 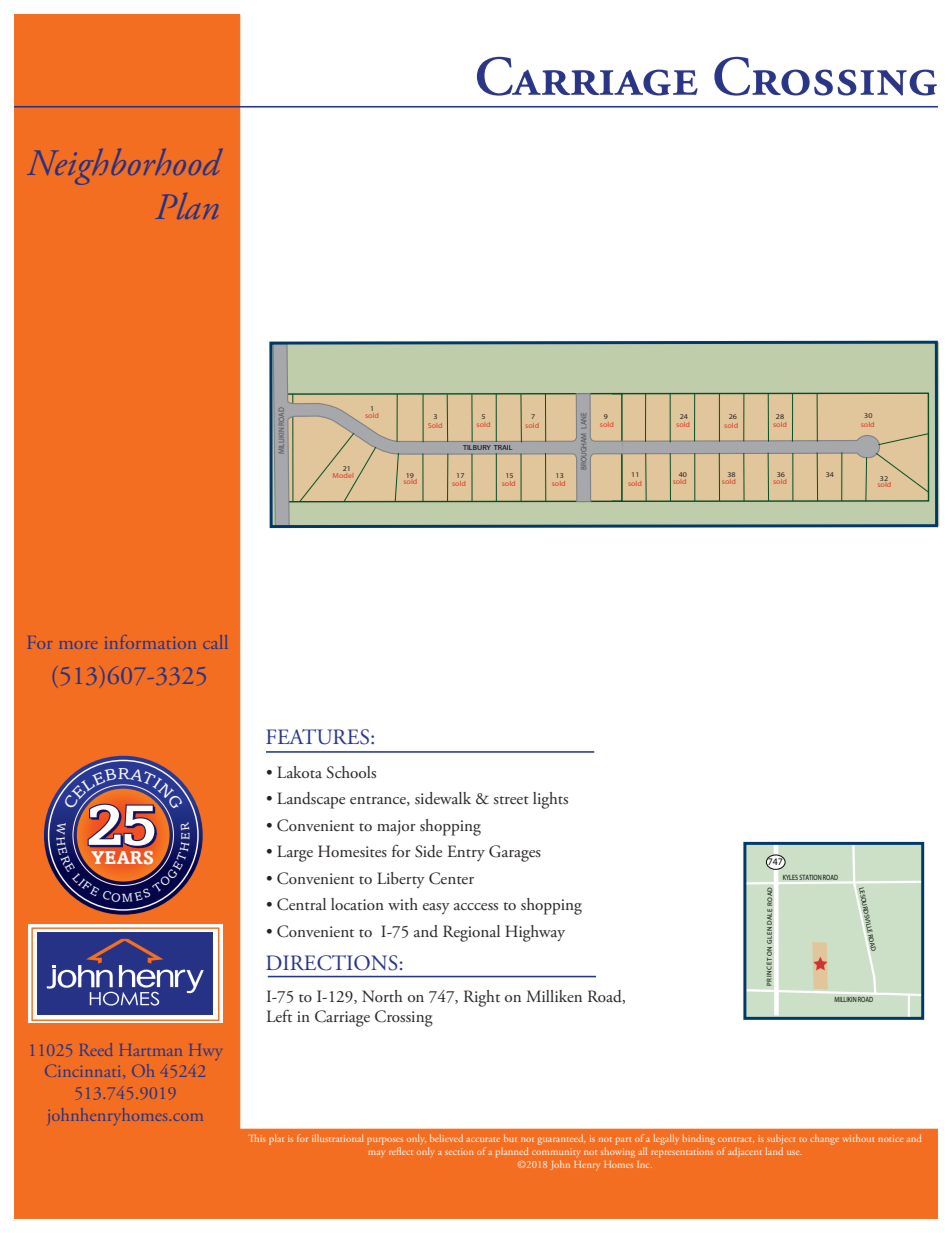 What do you see at coordinates (810, 877) in the screenshot?
I see `STATION` at bounding box center [810, 877].
